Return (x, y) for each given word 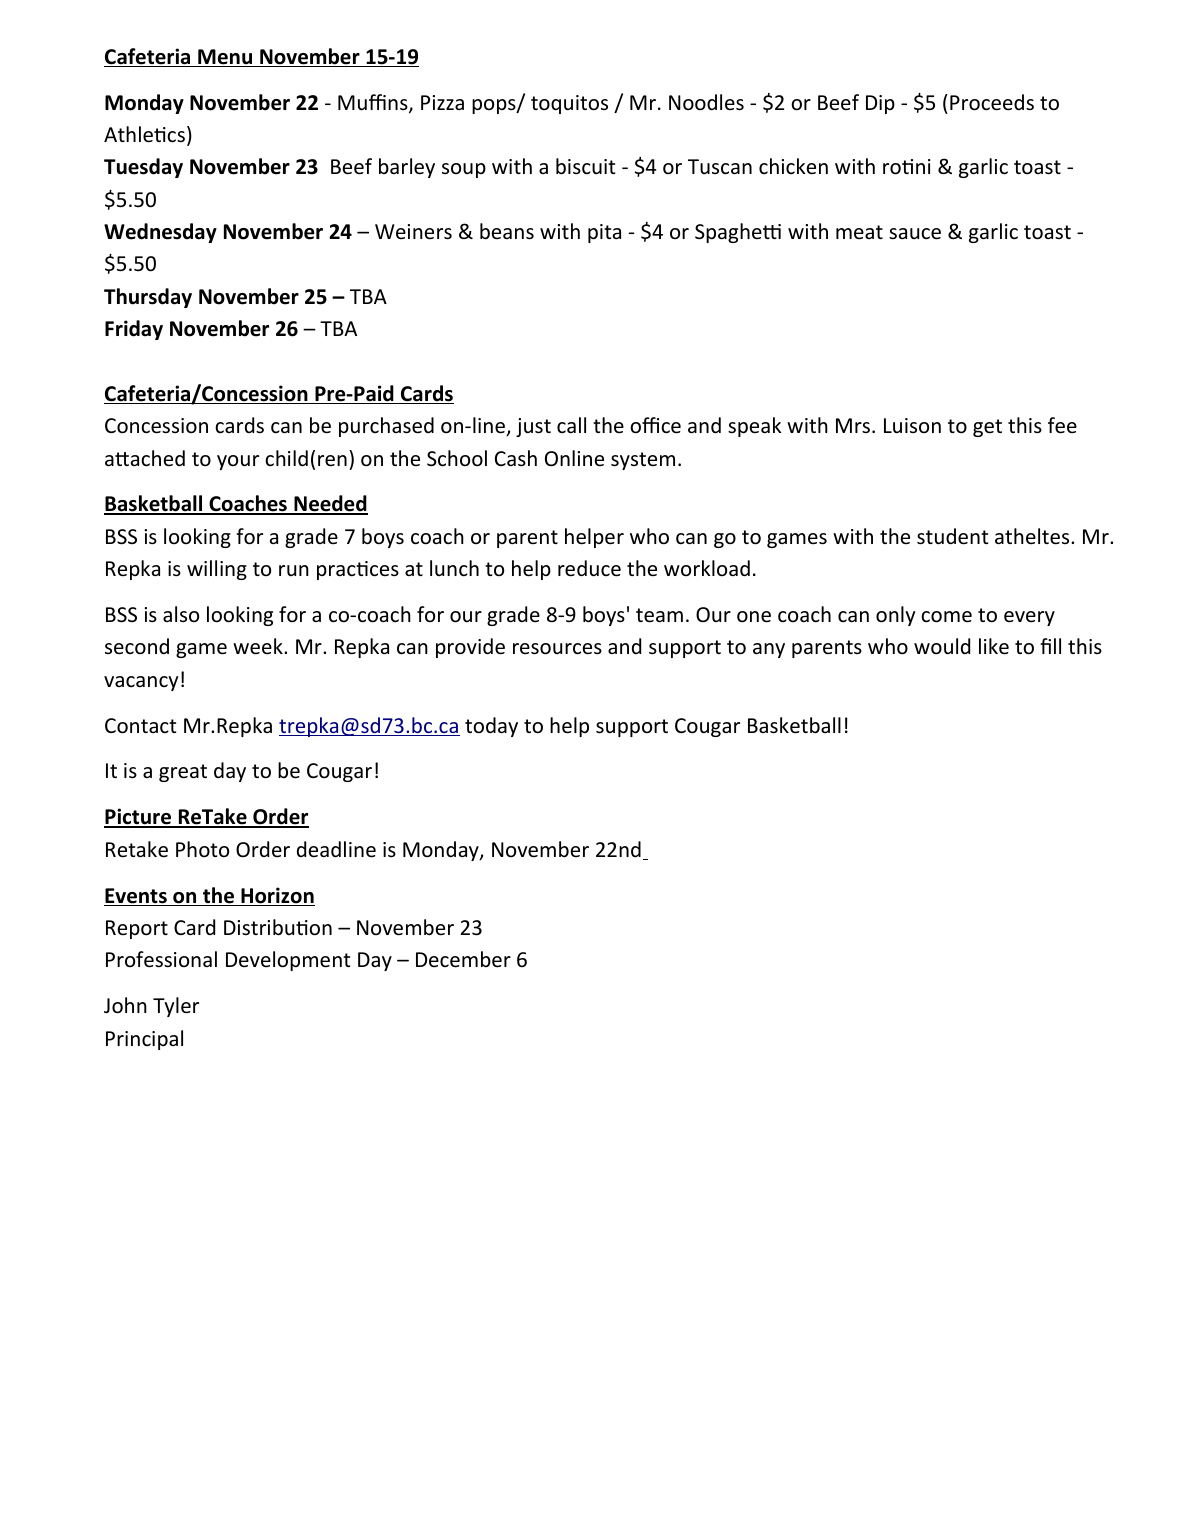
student (952, 536)
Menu (225, 58)
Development (288, 961)
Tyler (176, 1007)
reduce (589, 568)
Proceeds (992, 102)
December (463, 959)
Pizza (442, 102)
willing (217, 570)
